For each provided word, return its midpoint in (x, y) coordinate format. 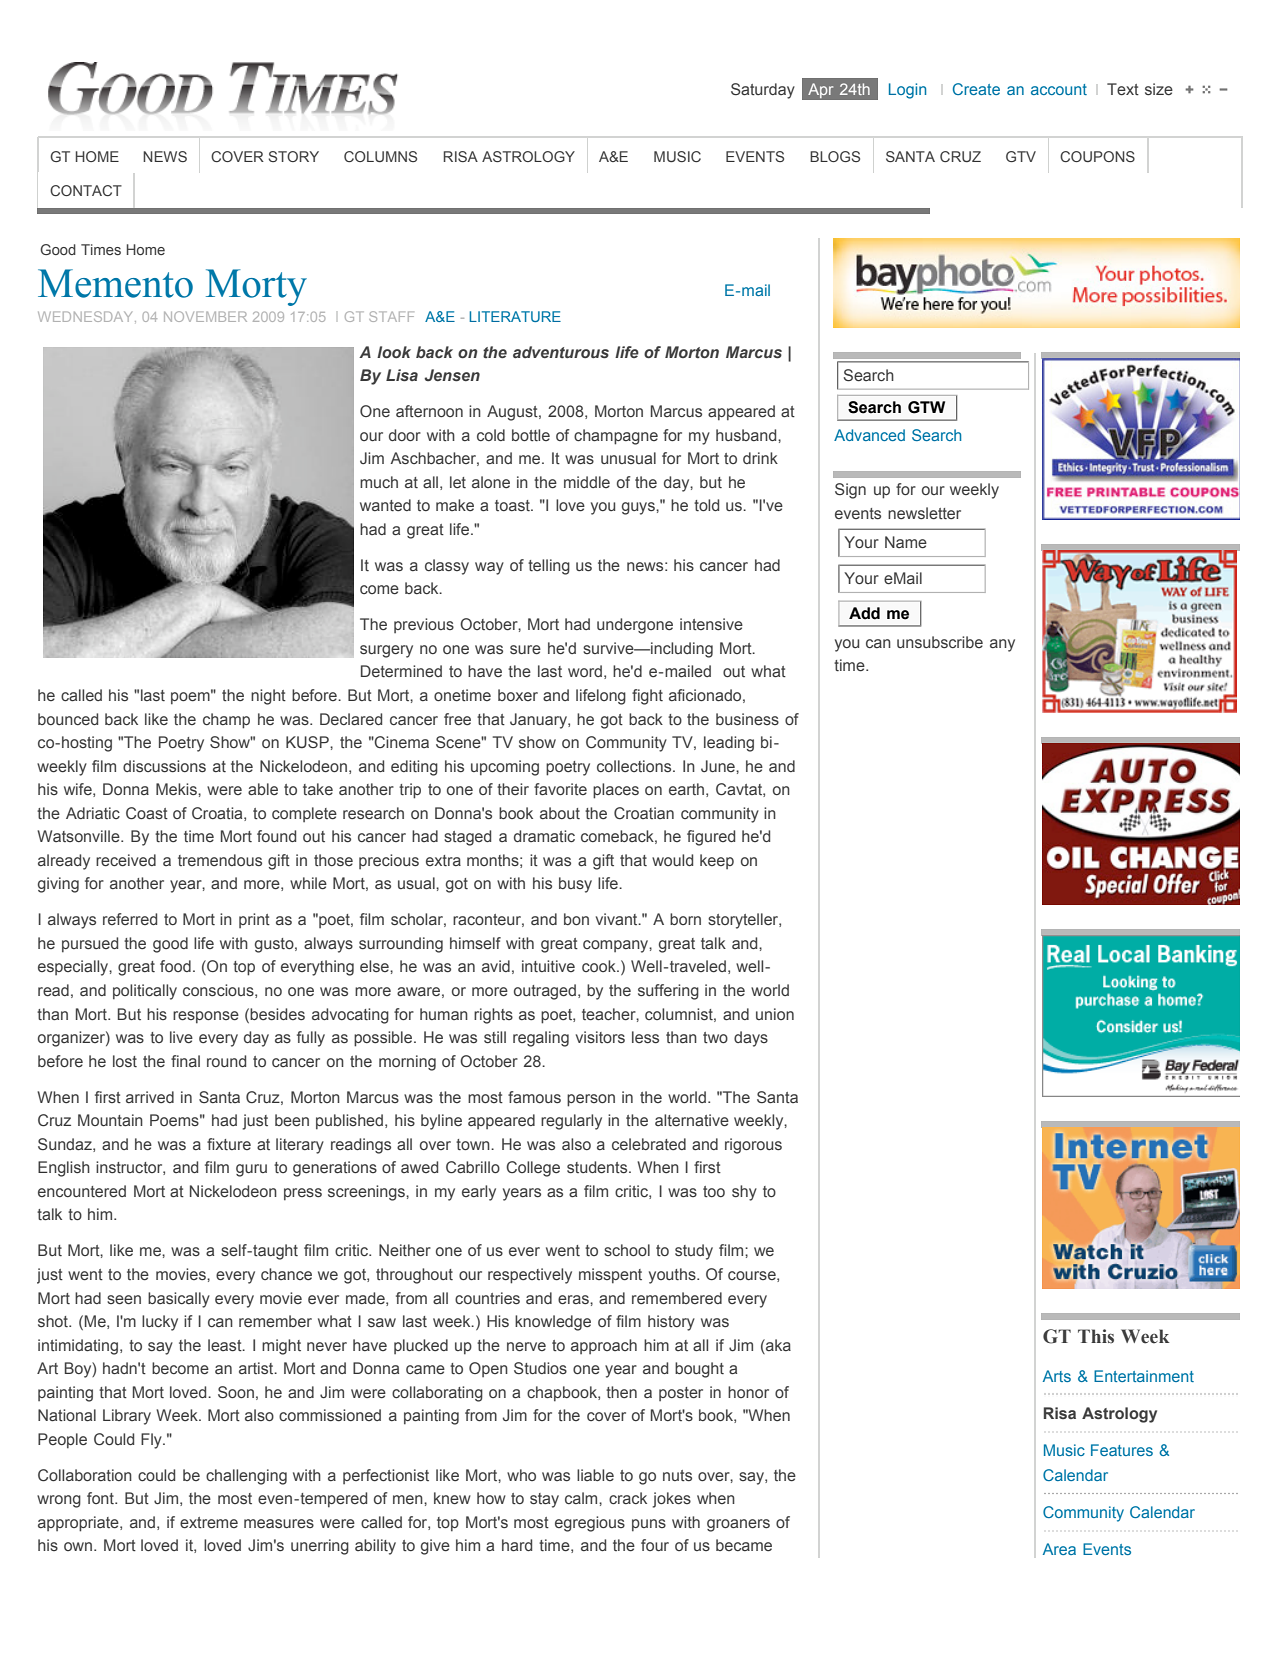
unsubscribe (940, 642)
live (181, 1037)
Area (1059, 1549)
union (775, 1014)
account (1059, 89)
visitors (600, 1037)
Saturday (763, 91)
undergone (635, 626)
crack (628, 1498)
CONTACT (86, 190)
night (268, 697)
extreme (209, 1522)
